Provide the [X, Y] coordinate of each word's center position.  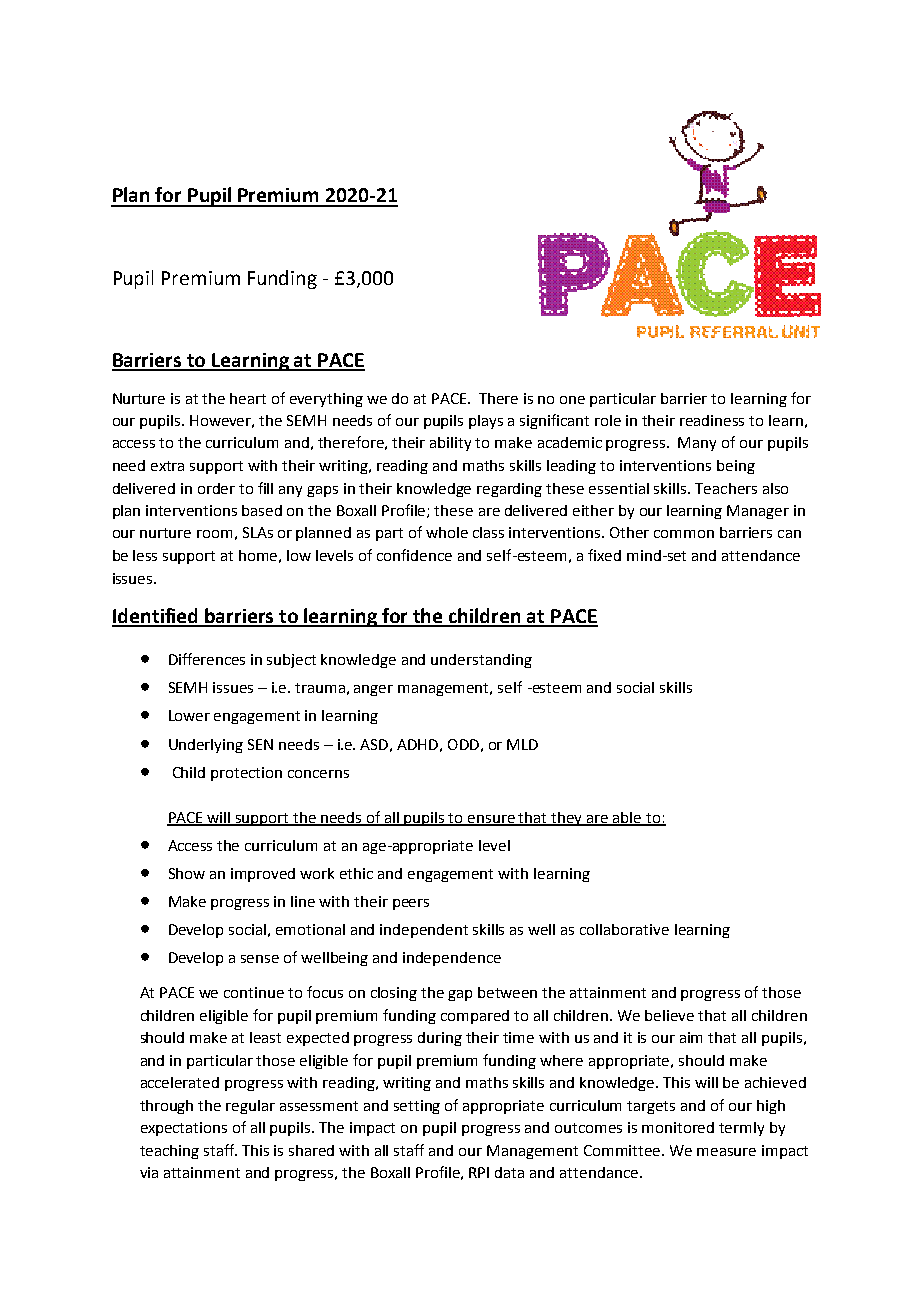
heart [248, 398]
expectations [184, 1129]
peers [411, 904]
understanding [481, 661]
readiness [712, 420]
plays [486, 422]
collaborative [624, 929]
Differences [207, 659]
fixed [604, 555]
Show [187, 873]
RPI [479, 1172]
